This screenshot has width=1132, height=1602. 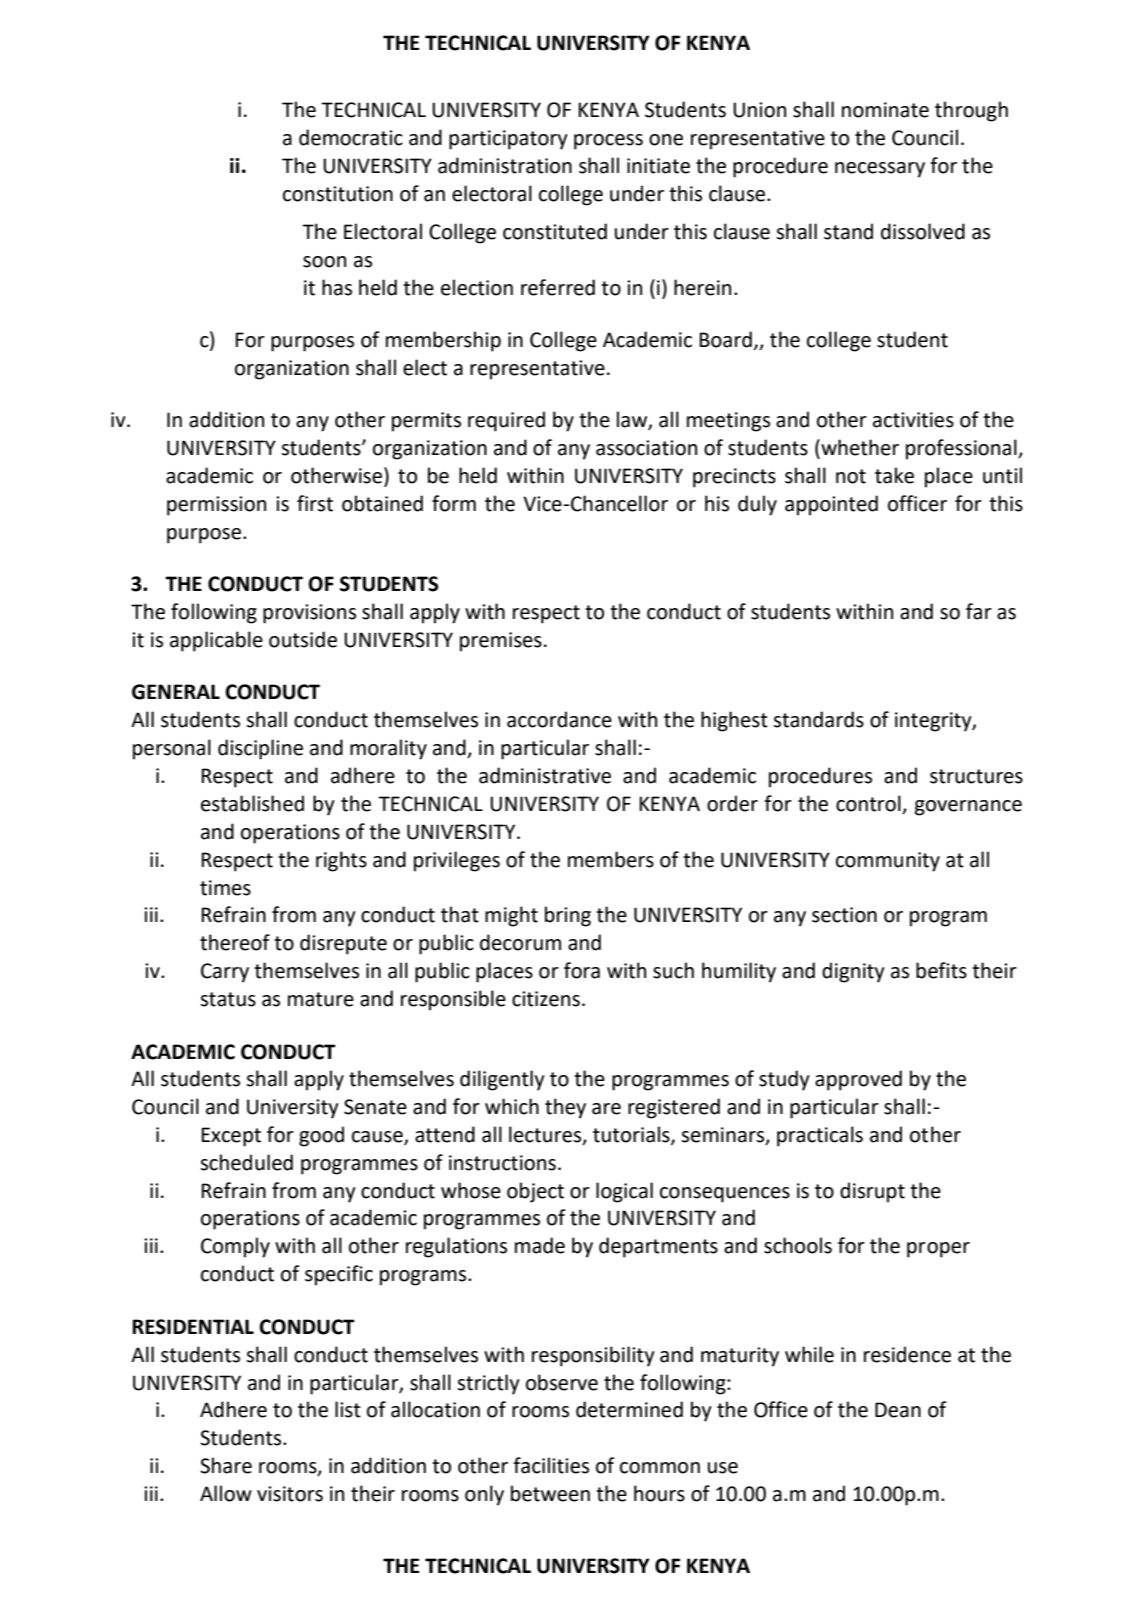 What do you see at coordinates (608, 142) in the screenshot?
I see `process` at bounding box center [608, 142].
